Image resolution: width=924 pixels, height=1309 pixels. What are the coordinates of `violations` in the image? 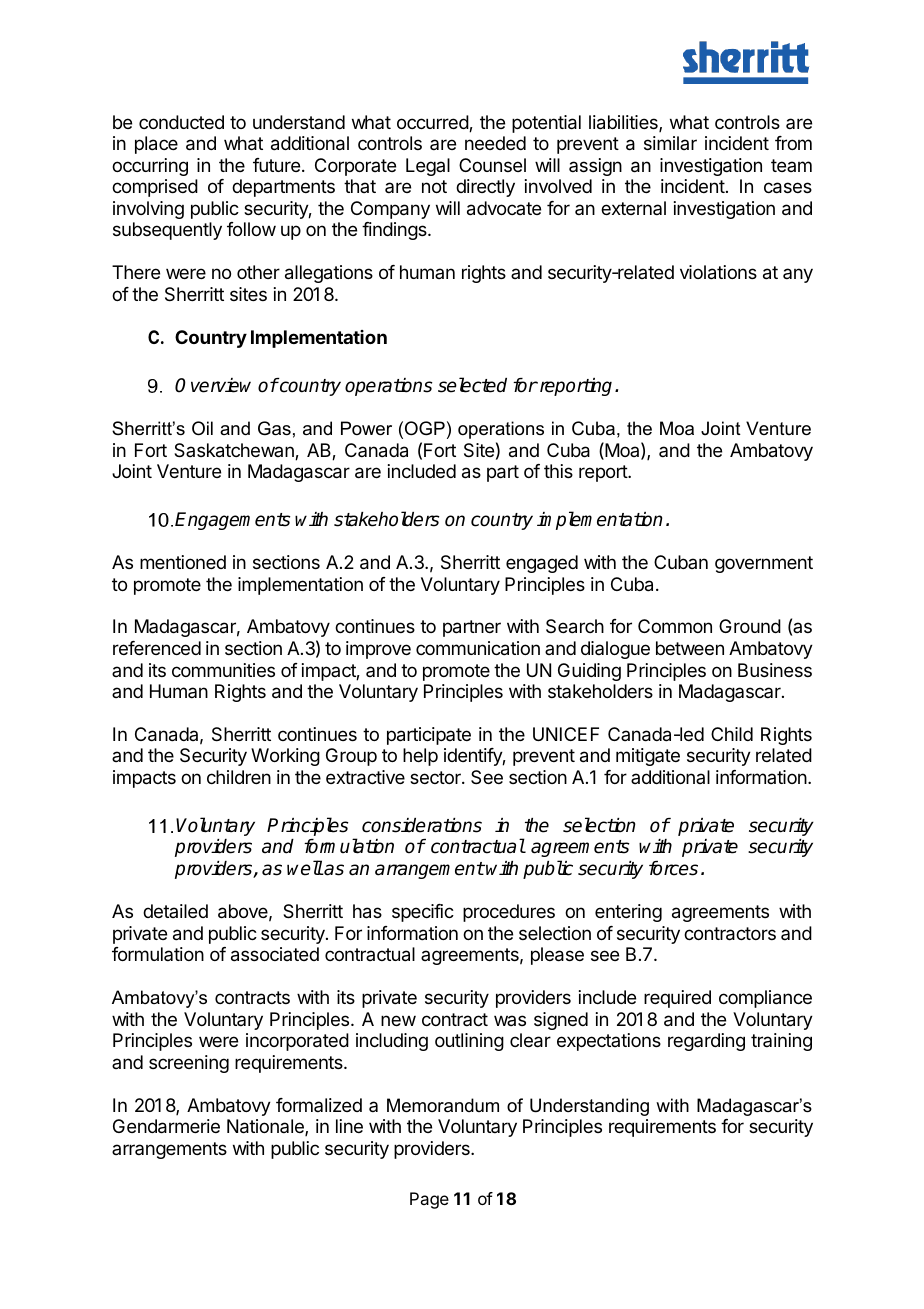 It's located at (718, 272).
